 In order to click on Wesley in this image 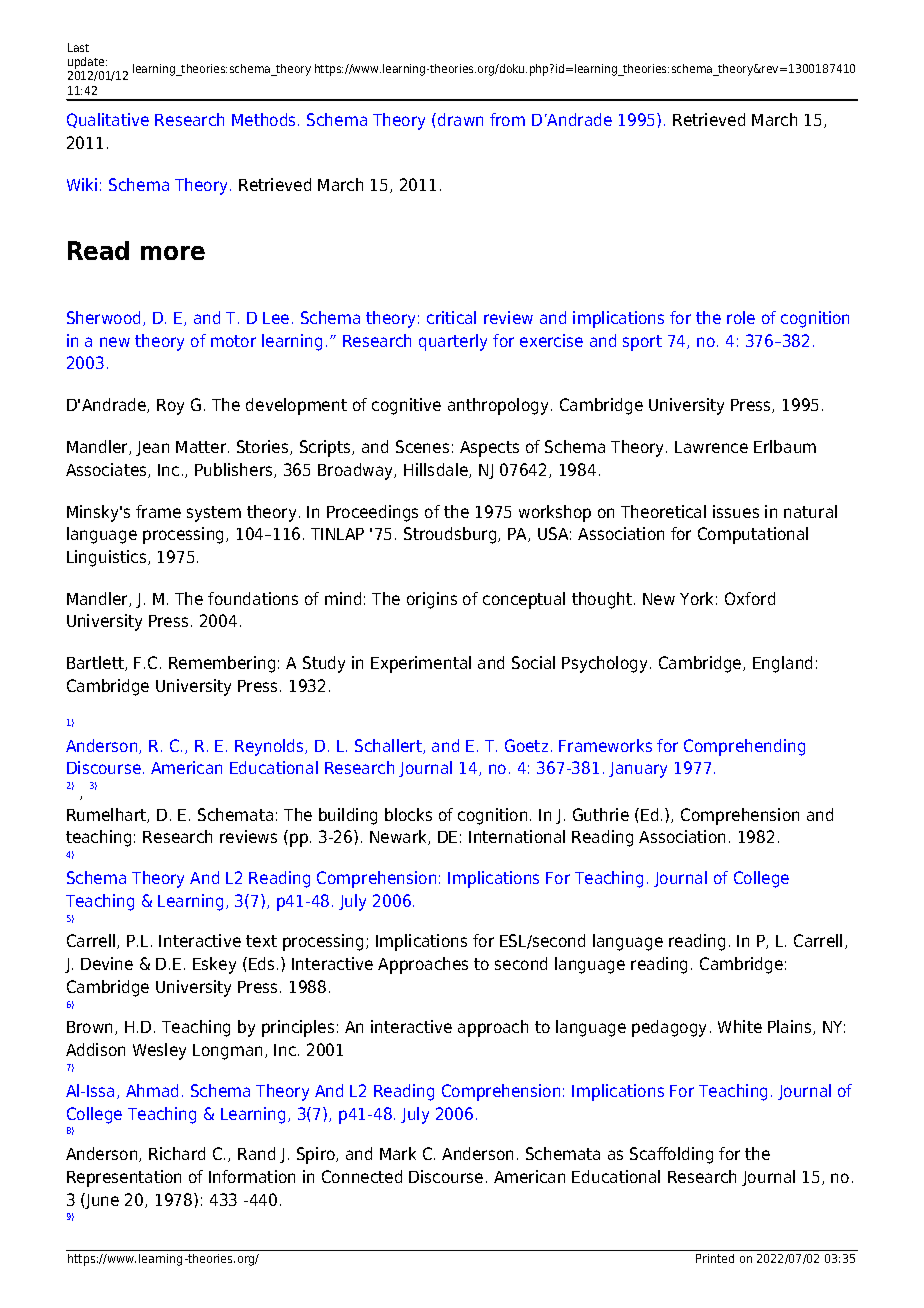, I will do `click(159, 1051)`.
